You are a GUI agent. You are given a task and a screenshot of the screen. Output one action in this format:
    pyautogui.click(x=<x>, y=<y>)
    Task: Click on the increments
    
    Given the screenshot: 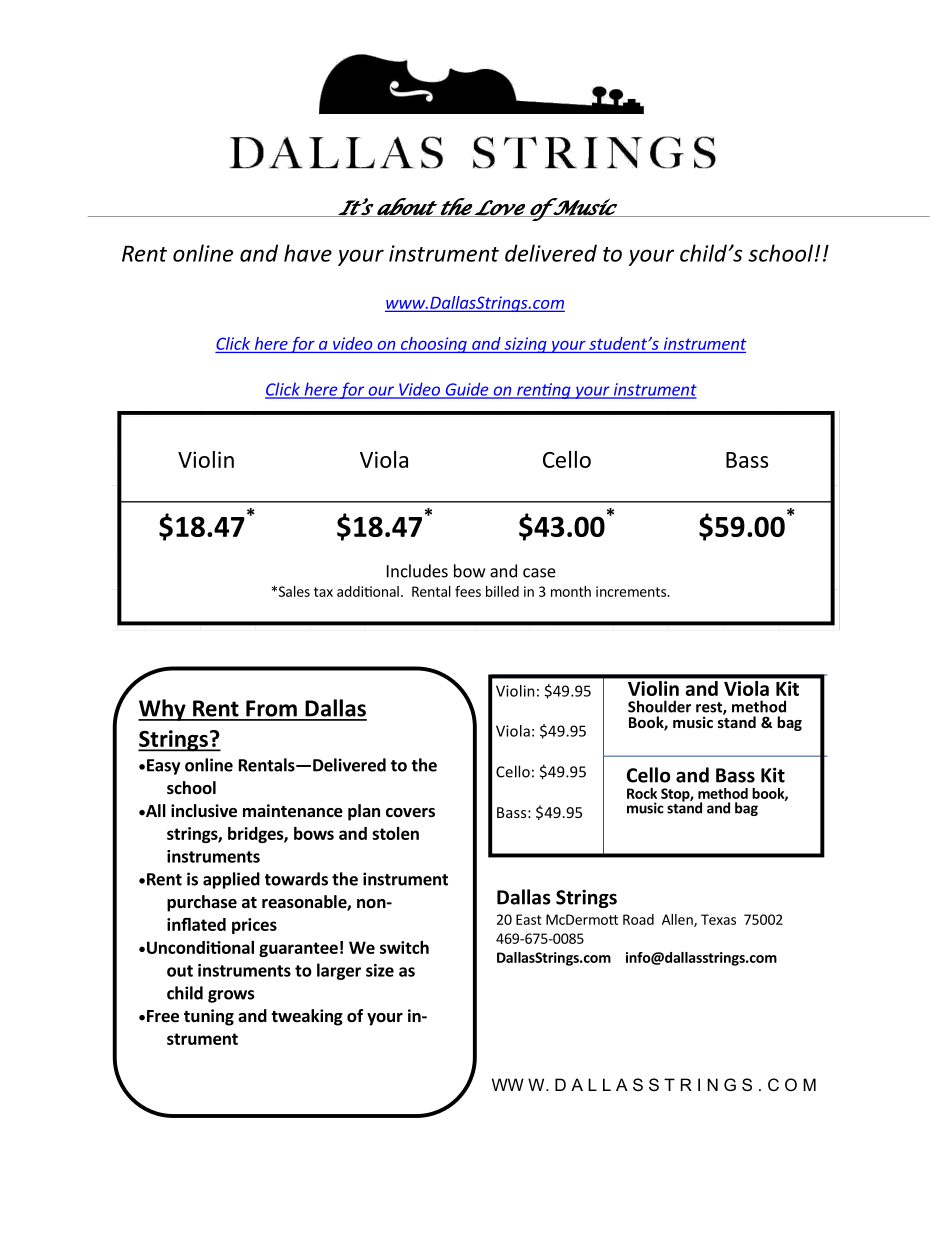 What is the action you would take?
    pyautogui.click(x=632, y=591)
